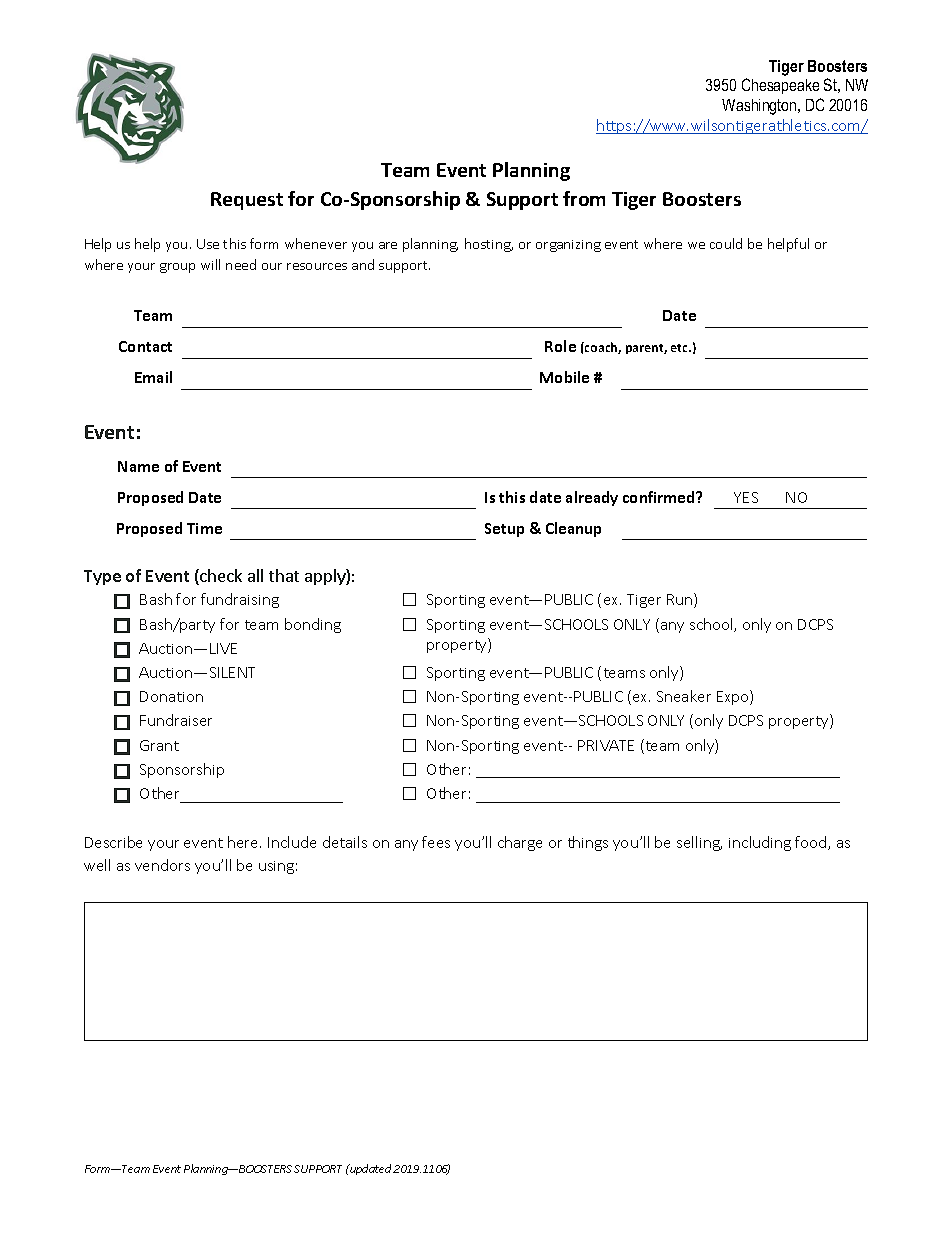 This page has width=952, height=1233. What do you see at coordinates (584, 198) in the page?
I see `from` at bounding box center [584, 198].
